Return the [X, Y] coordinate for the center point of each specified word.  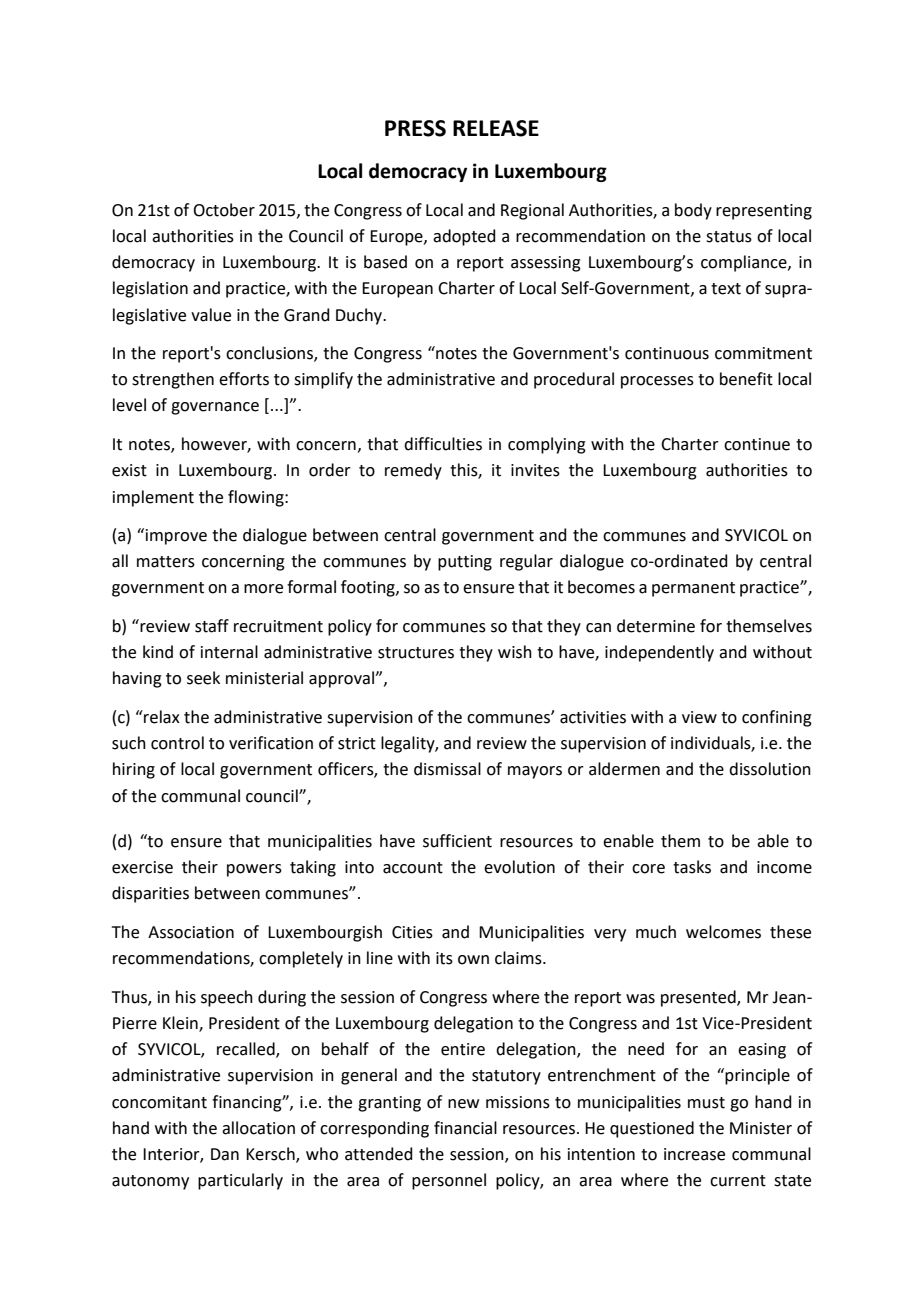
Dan [225, 1154]
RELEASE [496, 128]
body [693, 211]
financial [465, 1128]
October [224, 210]
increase [694, 1154]
